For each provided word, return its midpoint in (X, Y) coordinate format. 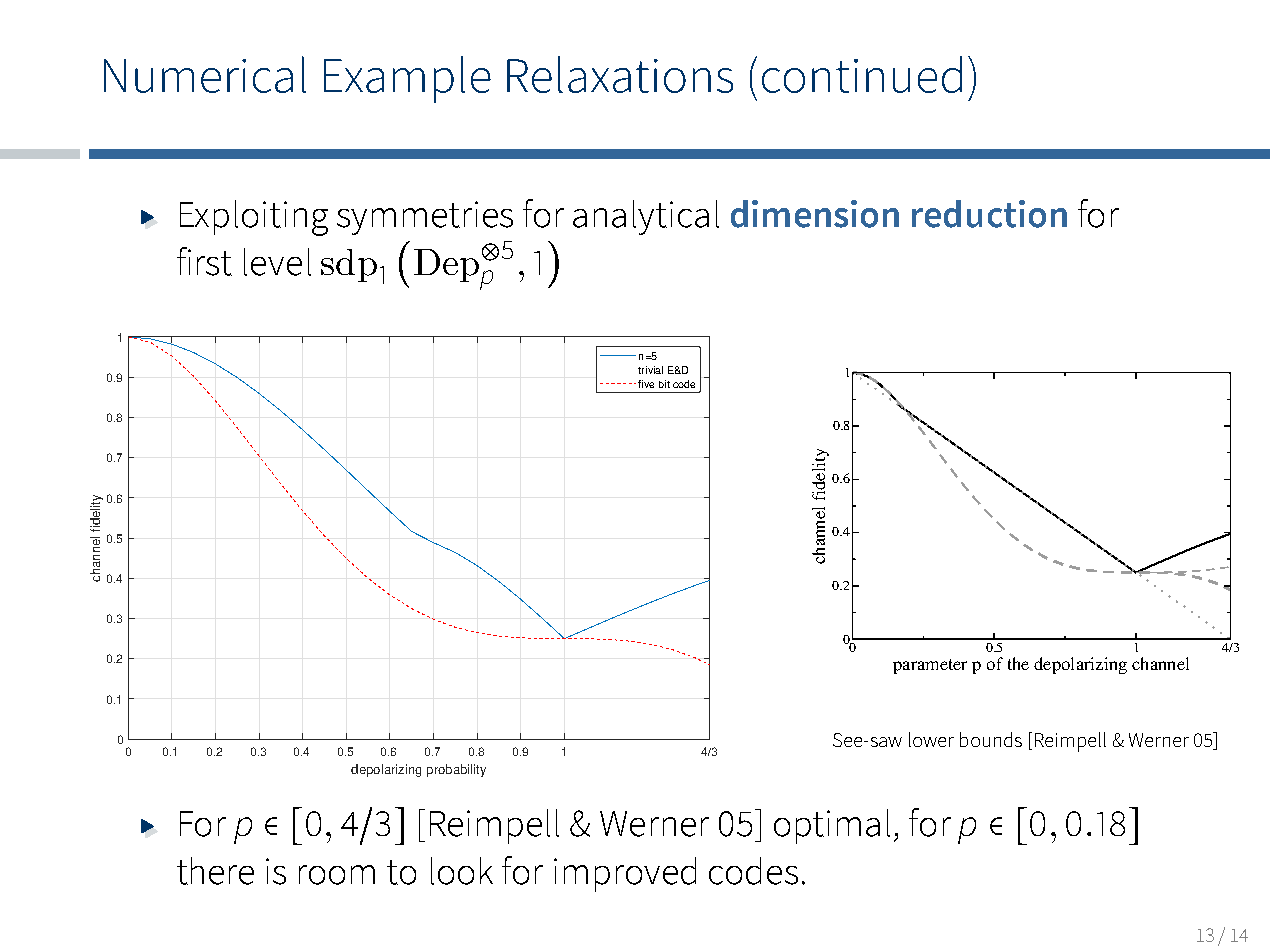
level (277, 262)
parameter (930, 666)
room (337, 875)
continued (862, 74)
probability (456, 770)
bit (664, 384)
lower (931, 739)
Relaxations (620, 74)
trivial (650, 370)
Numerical (205, 74)
